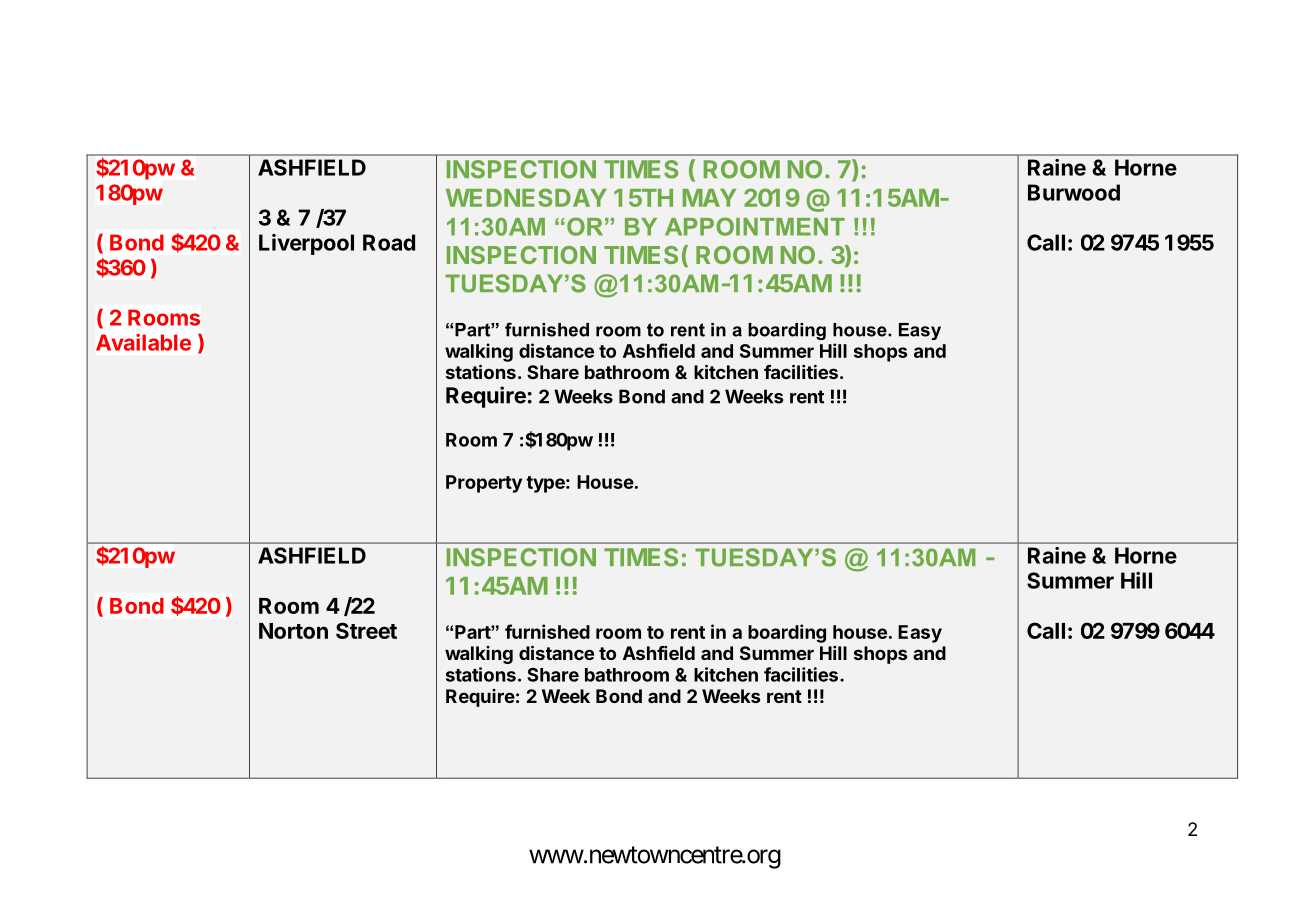 This image has width=1308, height=924. I want to click on Liverpool, so click(306, 244).
